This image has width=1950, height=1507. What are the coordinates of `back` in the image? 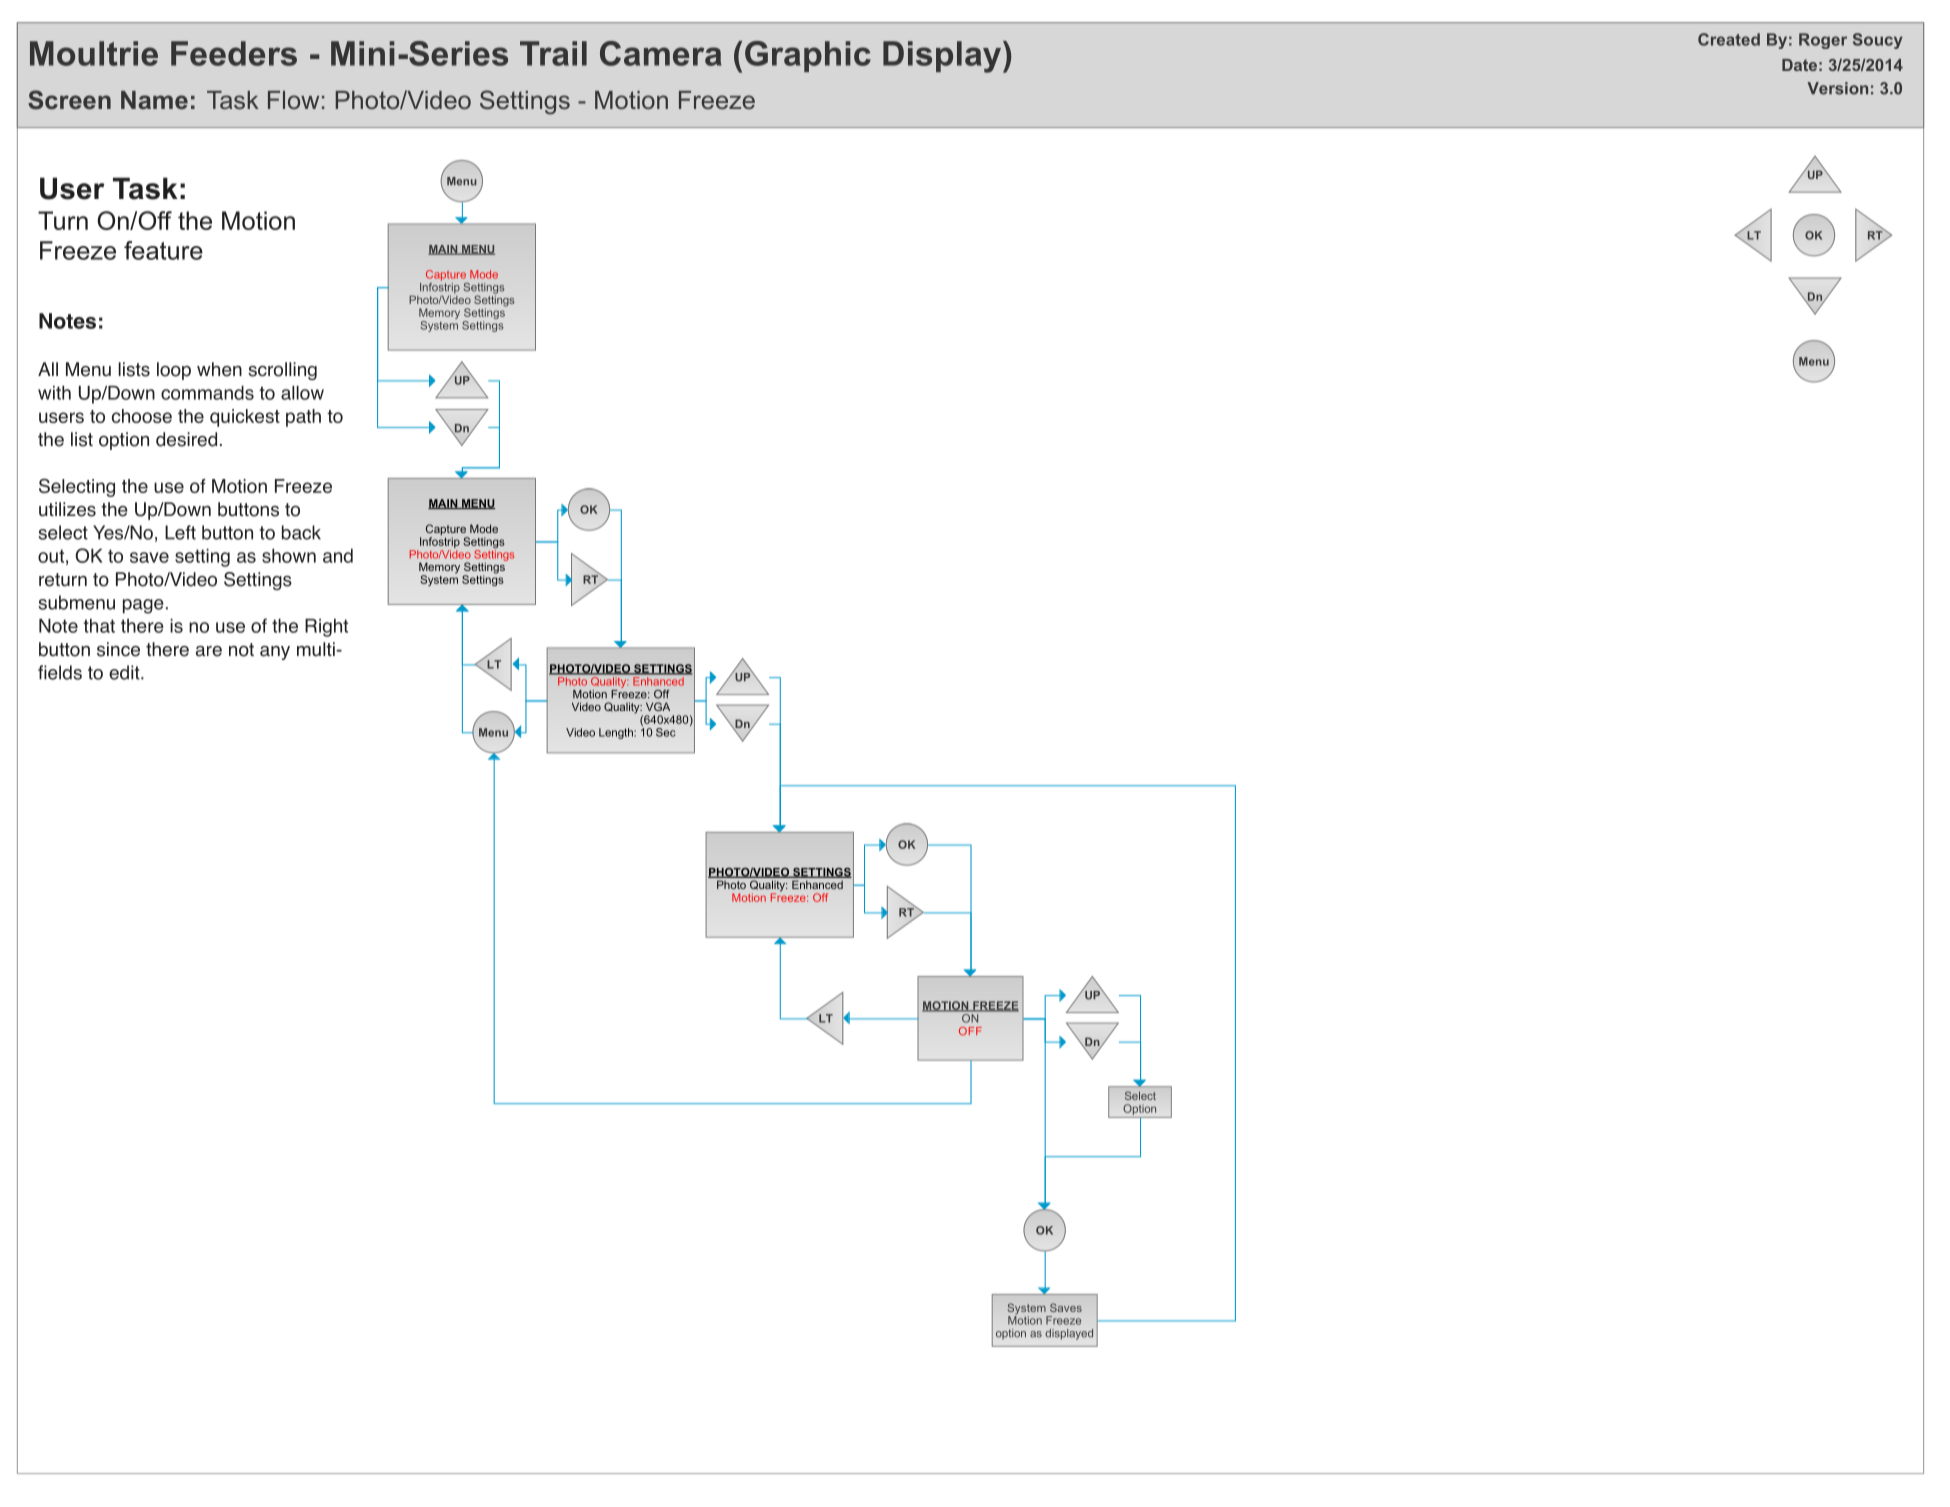 It's located at (301, 532).
